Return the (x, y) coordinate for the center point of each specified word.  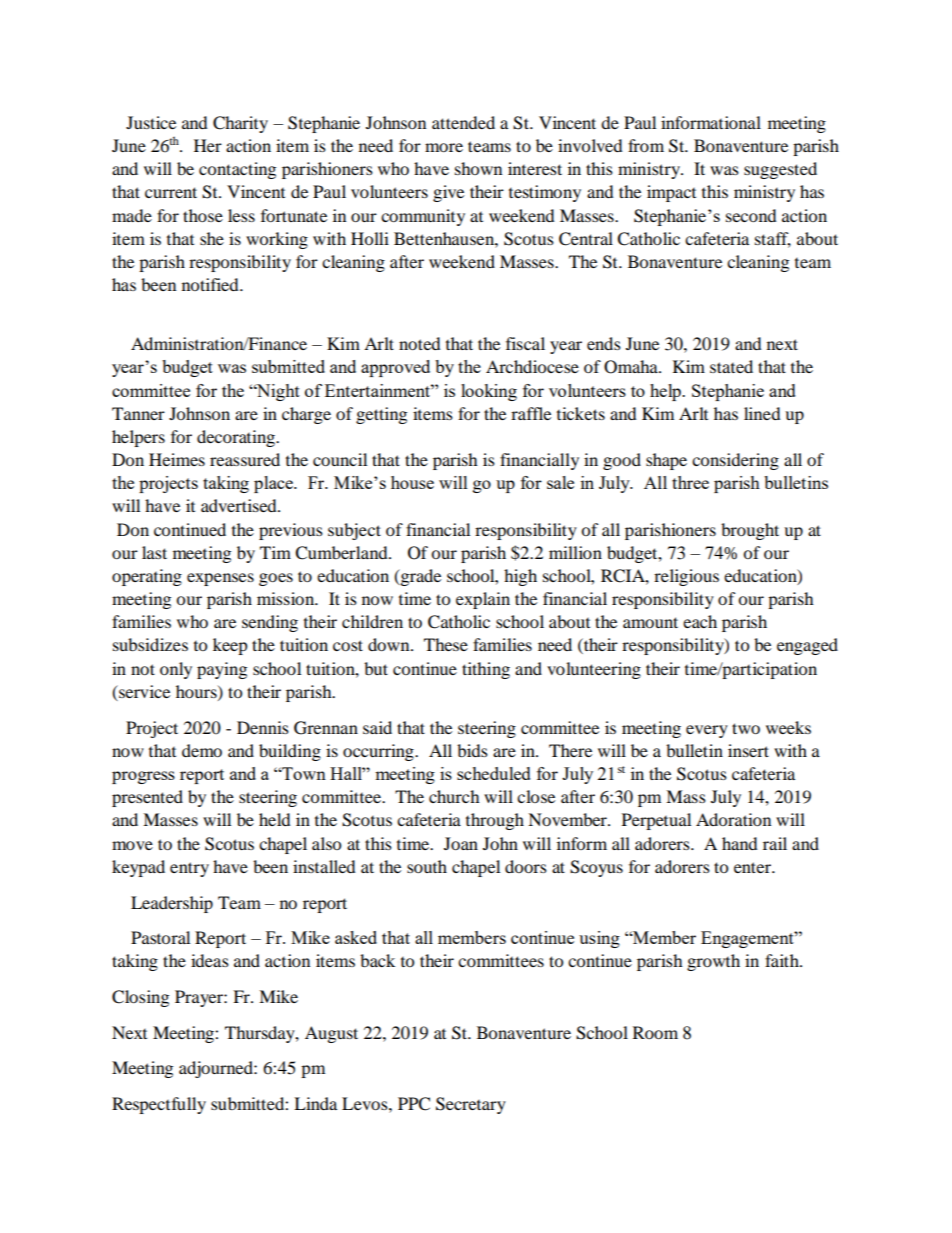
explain (483, 600)
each (700, 621)
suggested (780, 170)
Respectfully (159, 1105)
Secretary (471, 1105)
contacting (237, 170)
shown (478, 168)
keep (230, 646)
